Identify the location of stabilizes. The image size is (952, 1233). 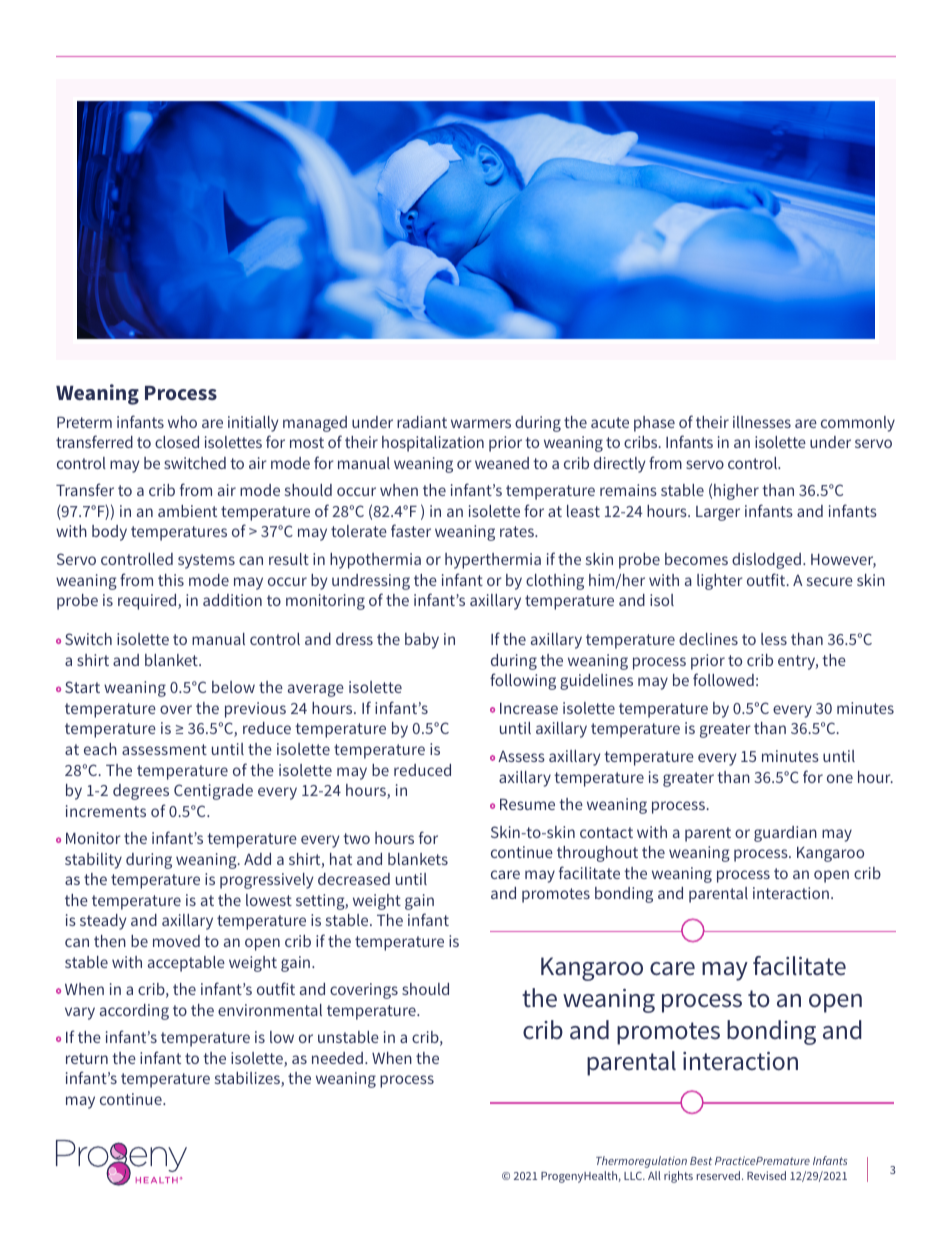
(248, 1079).
